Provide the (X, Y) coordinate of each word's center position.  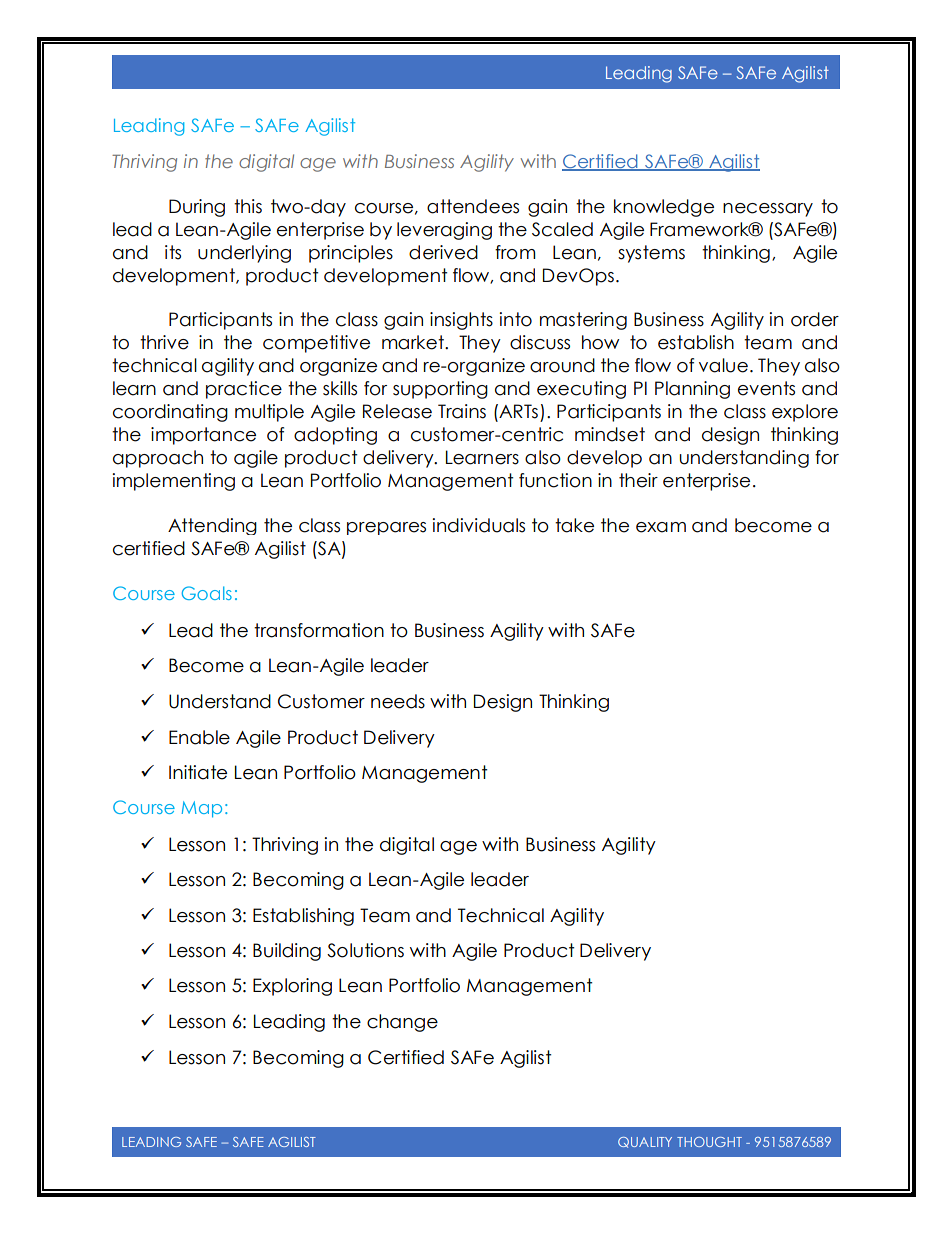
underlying (244, 254)
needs (398, 701)
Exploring (292, 987)
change (402, 1023)
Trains (462, 411)
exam (661, 527)
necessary (768, 210)
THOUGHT (709, 1142)
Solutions (365, 950)
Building (287, 952)
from (515, 252)
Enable (199, 737)
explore (805, 413)
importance (203, 436)
